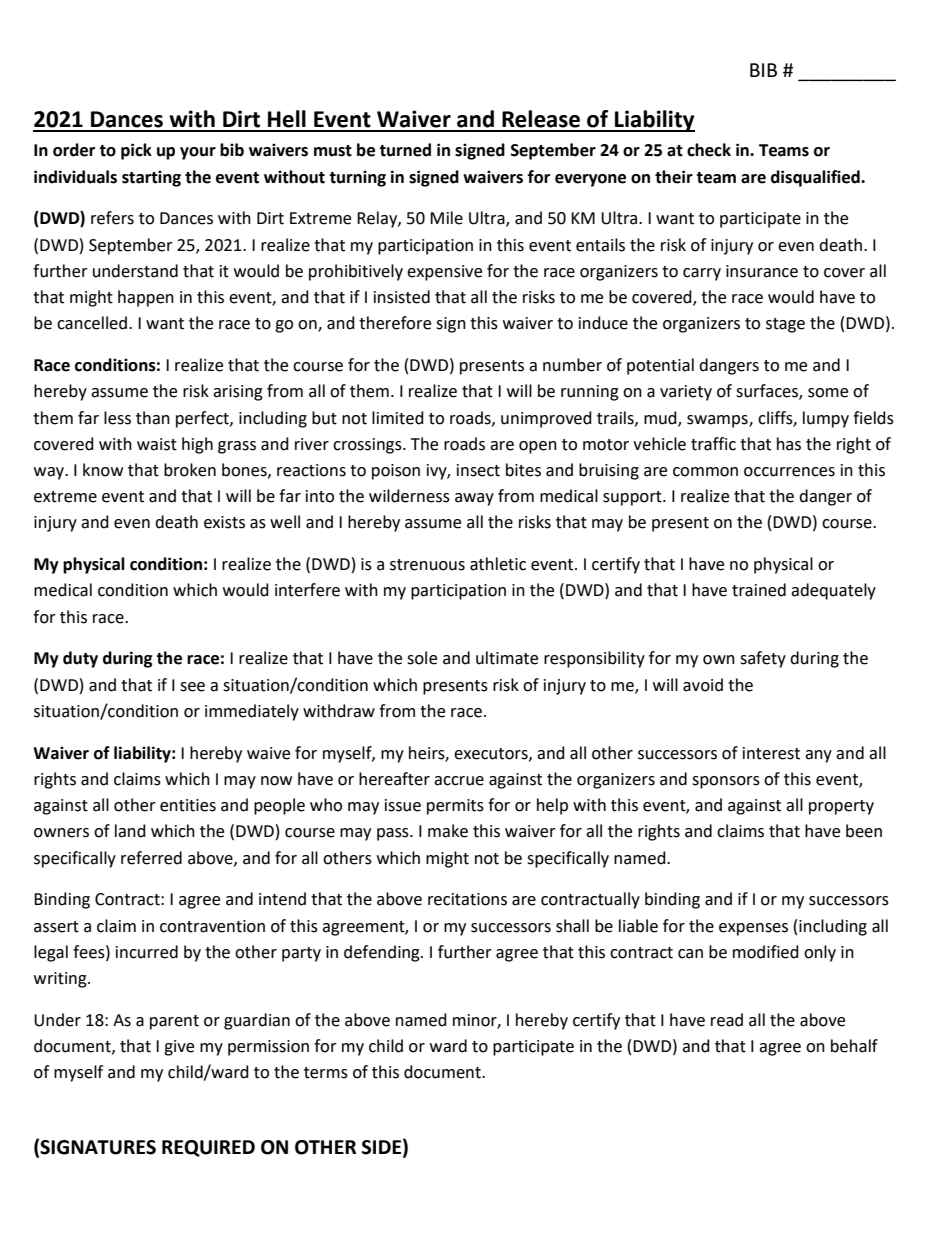 The height and width of the page is (1233, 952). I want to click on executors, so click(492, 754).
